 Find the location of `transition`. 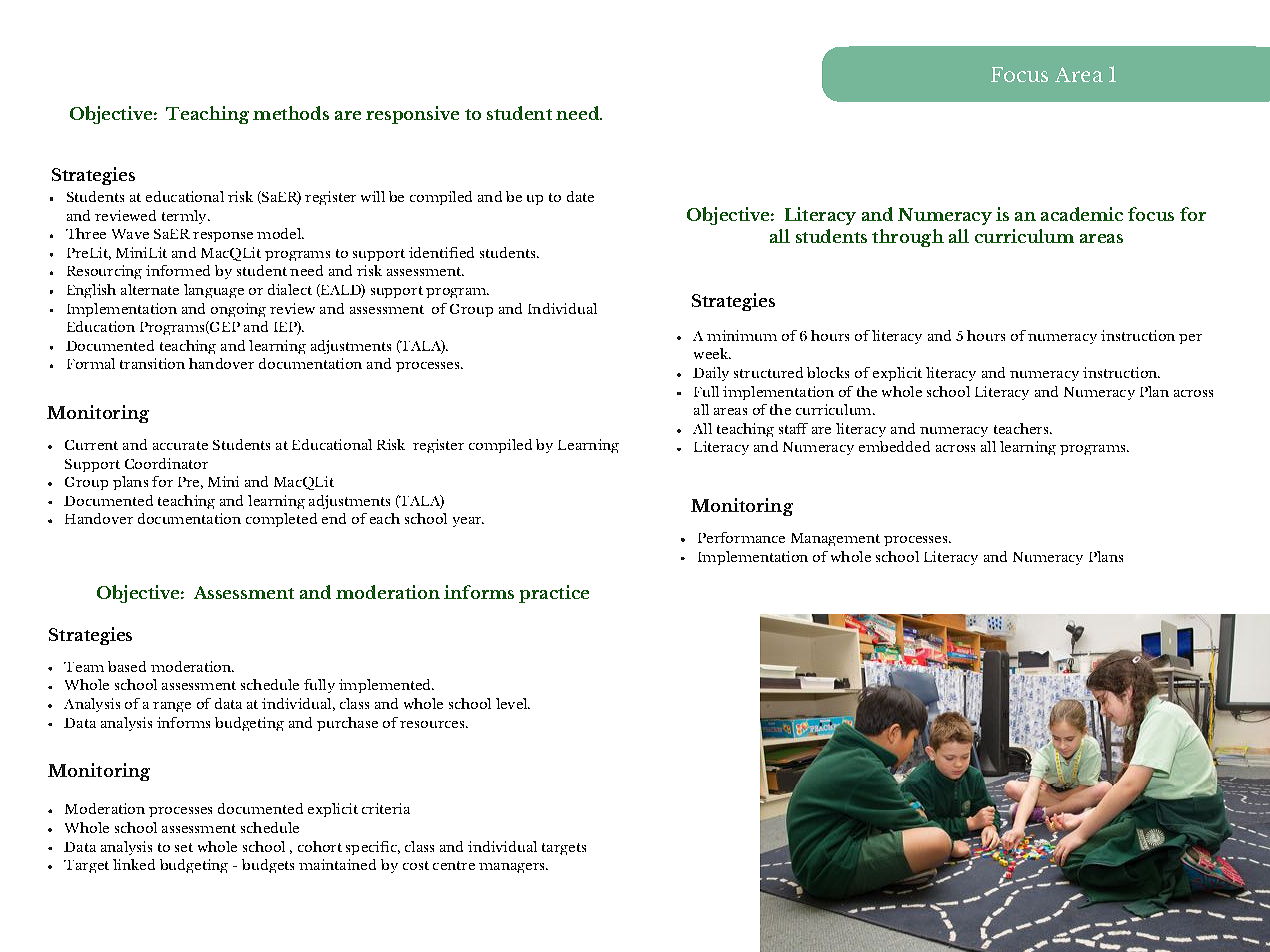

transition is located at coordinates (152, 363).
